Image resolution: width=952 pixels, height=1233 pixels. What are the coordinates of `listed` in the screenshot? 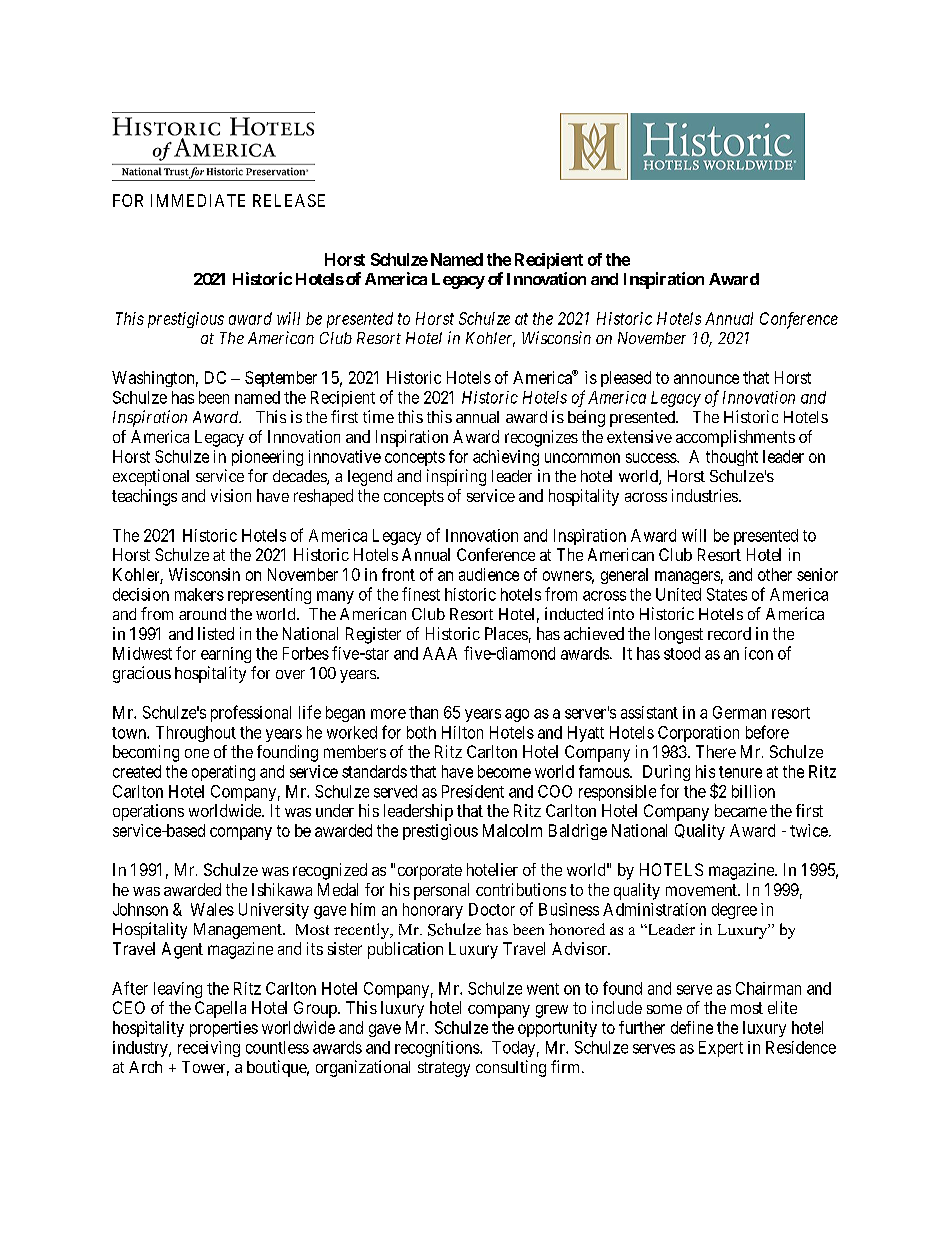 It's located at (216, 633).
